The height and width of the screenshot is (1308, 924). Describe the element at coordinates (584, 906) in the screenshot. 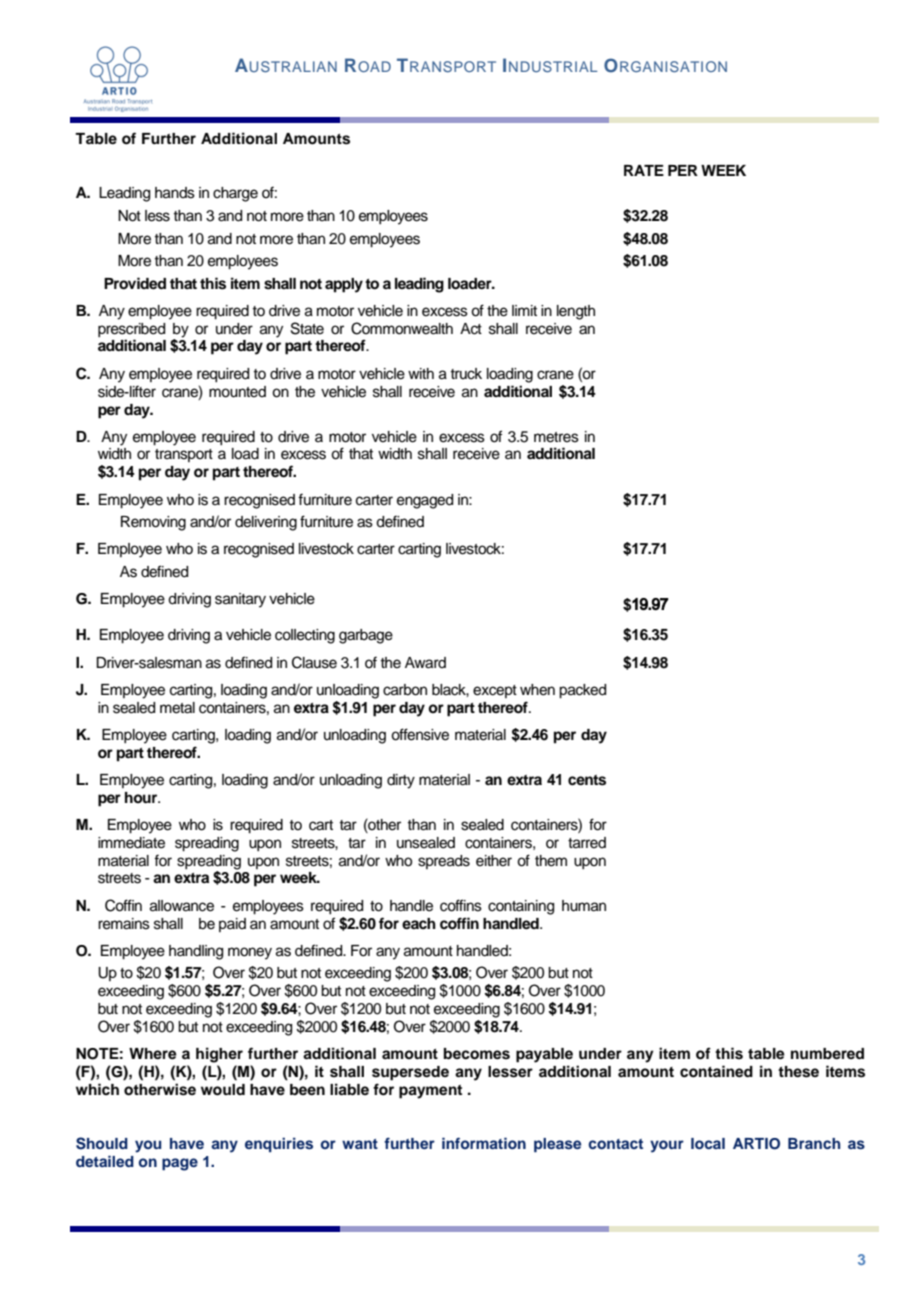

I see `human` at that location.
